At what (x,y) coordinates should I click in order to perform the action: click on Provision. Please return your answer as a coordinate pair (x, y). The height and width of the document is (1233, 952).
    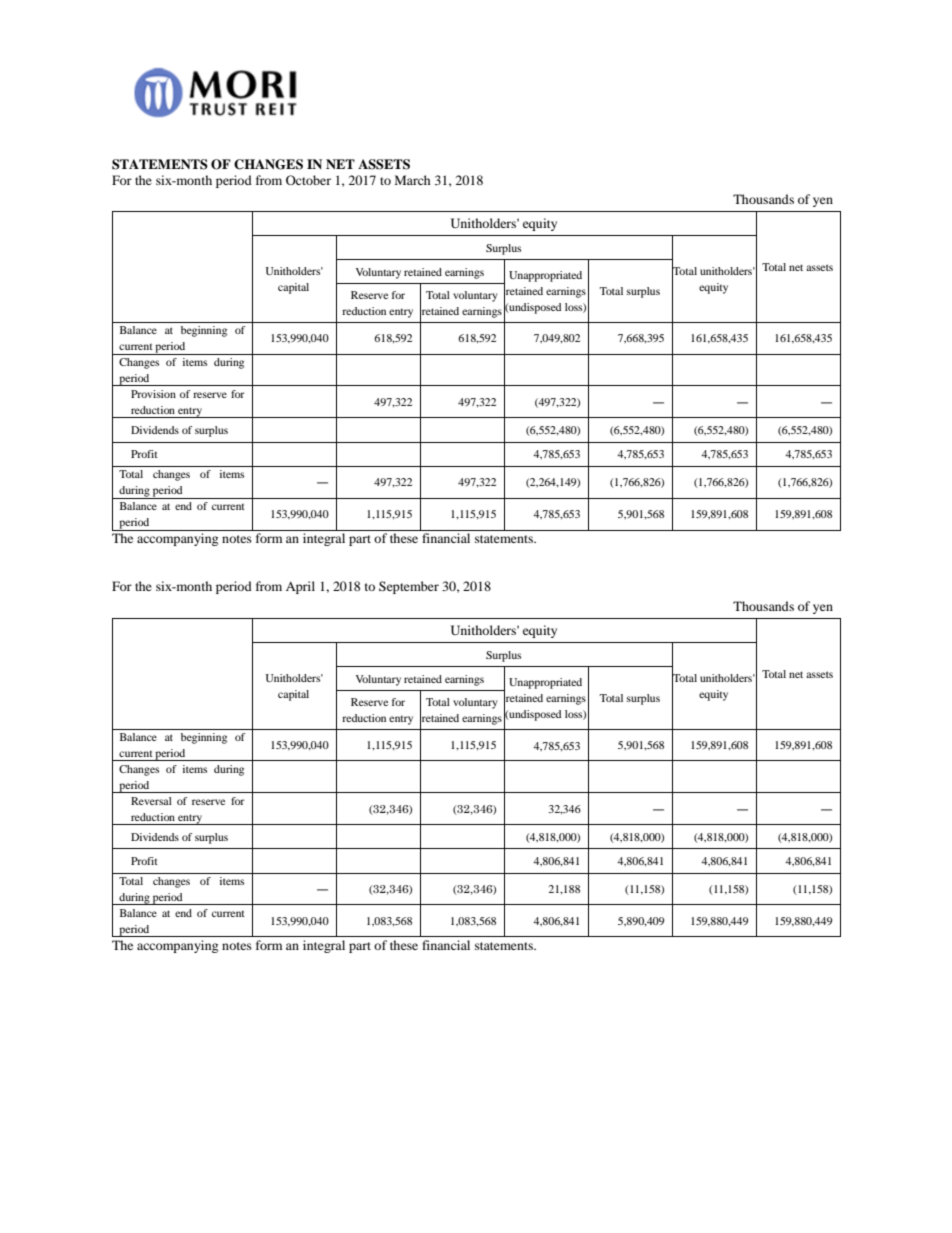
    Looking at the image, I should click on (153, 394).
